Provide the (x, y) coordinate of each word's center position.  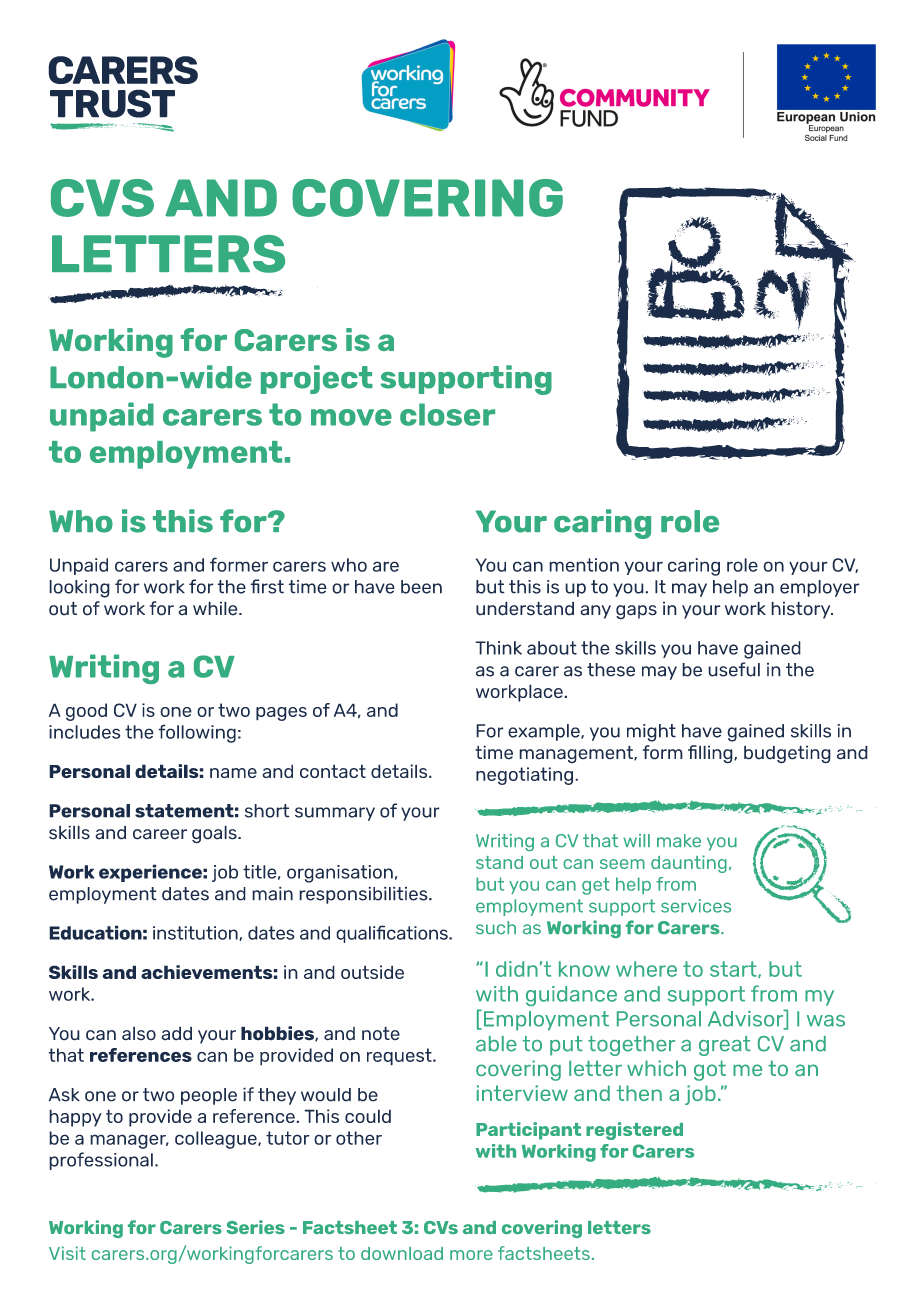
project (317, 379)
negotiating (524, 776)
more (471, 1255)
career (160, 834)
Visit (67, 1253)
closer (447, 414)
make (679, 841)
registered (634, 1131)
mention (584, 565)
